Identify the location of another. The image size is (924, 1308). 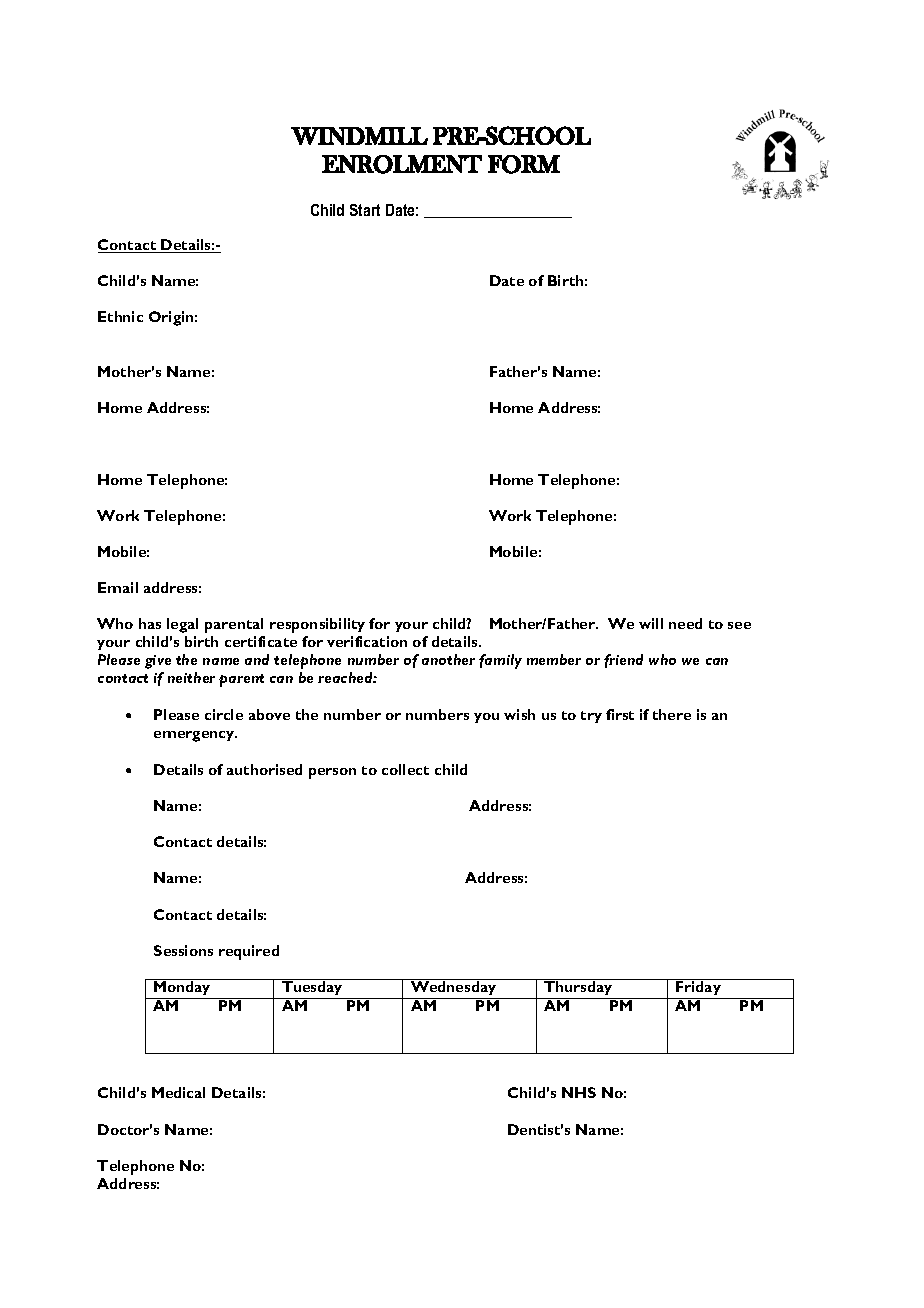
(448, 659).
